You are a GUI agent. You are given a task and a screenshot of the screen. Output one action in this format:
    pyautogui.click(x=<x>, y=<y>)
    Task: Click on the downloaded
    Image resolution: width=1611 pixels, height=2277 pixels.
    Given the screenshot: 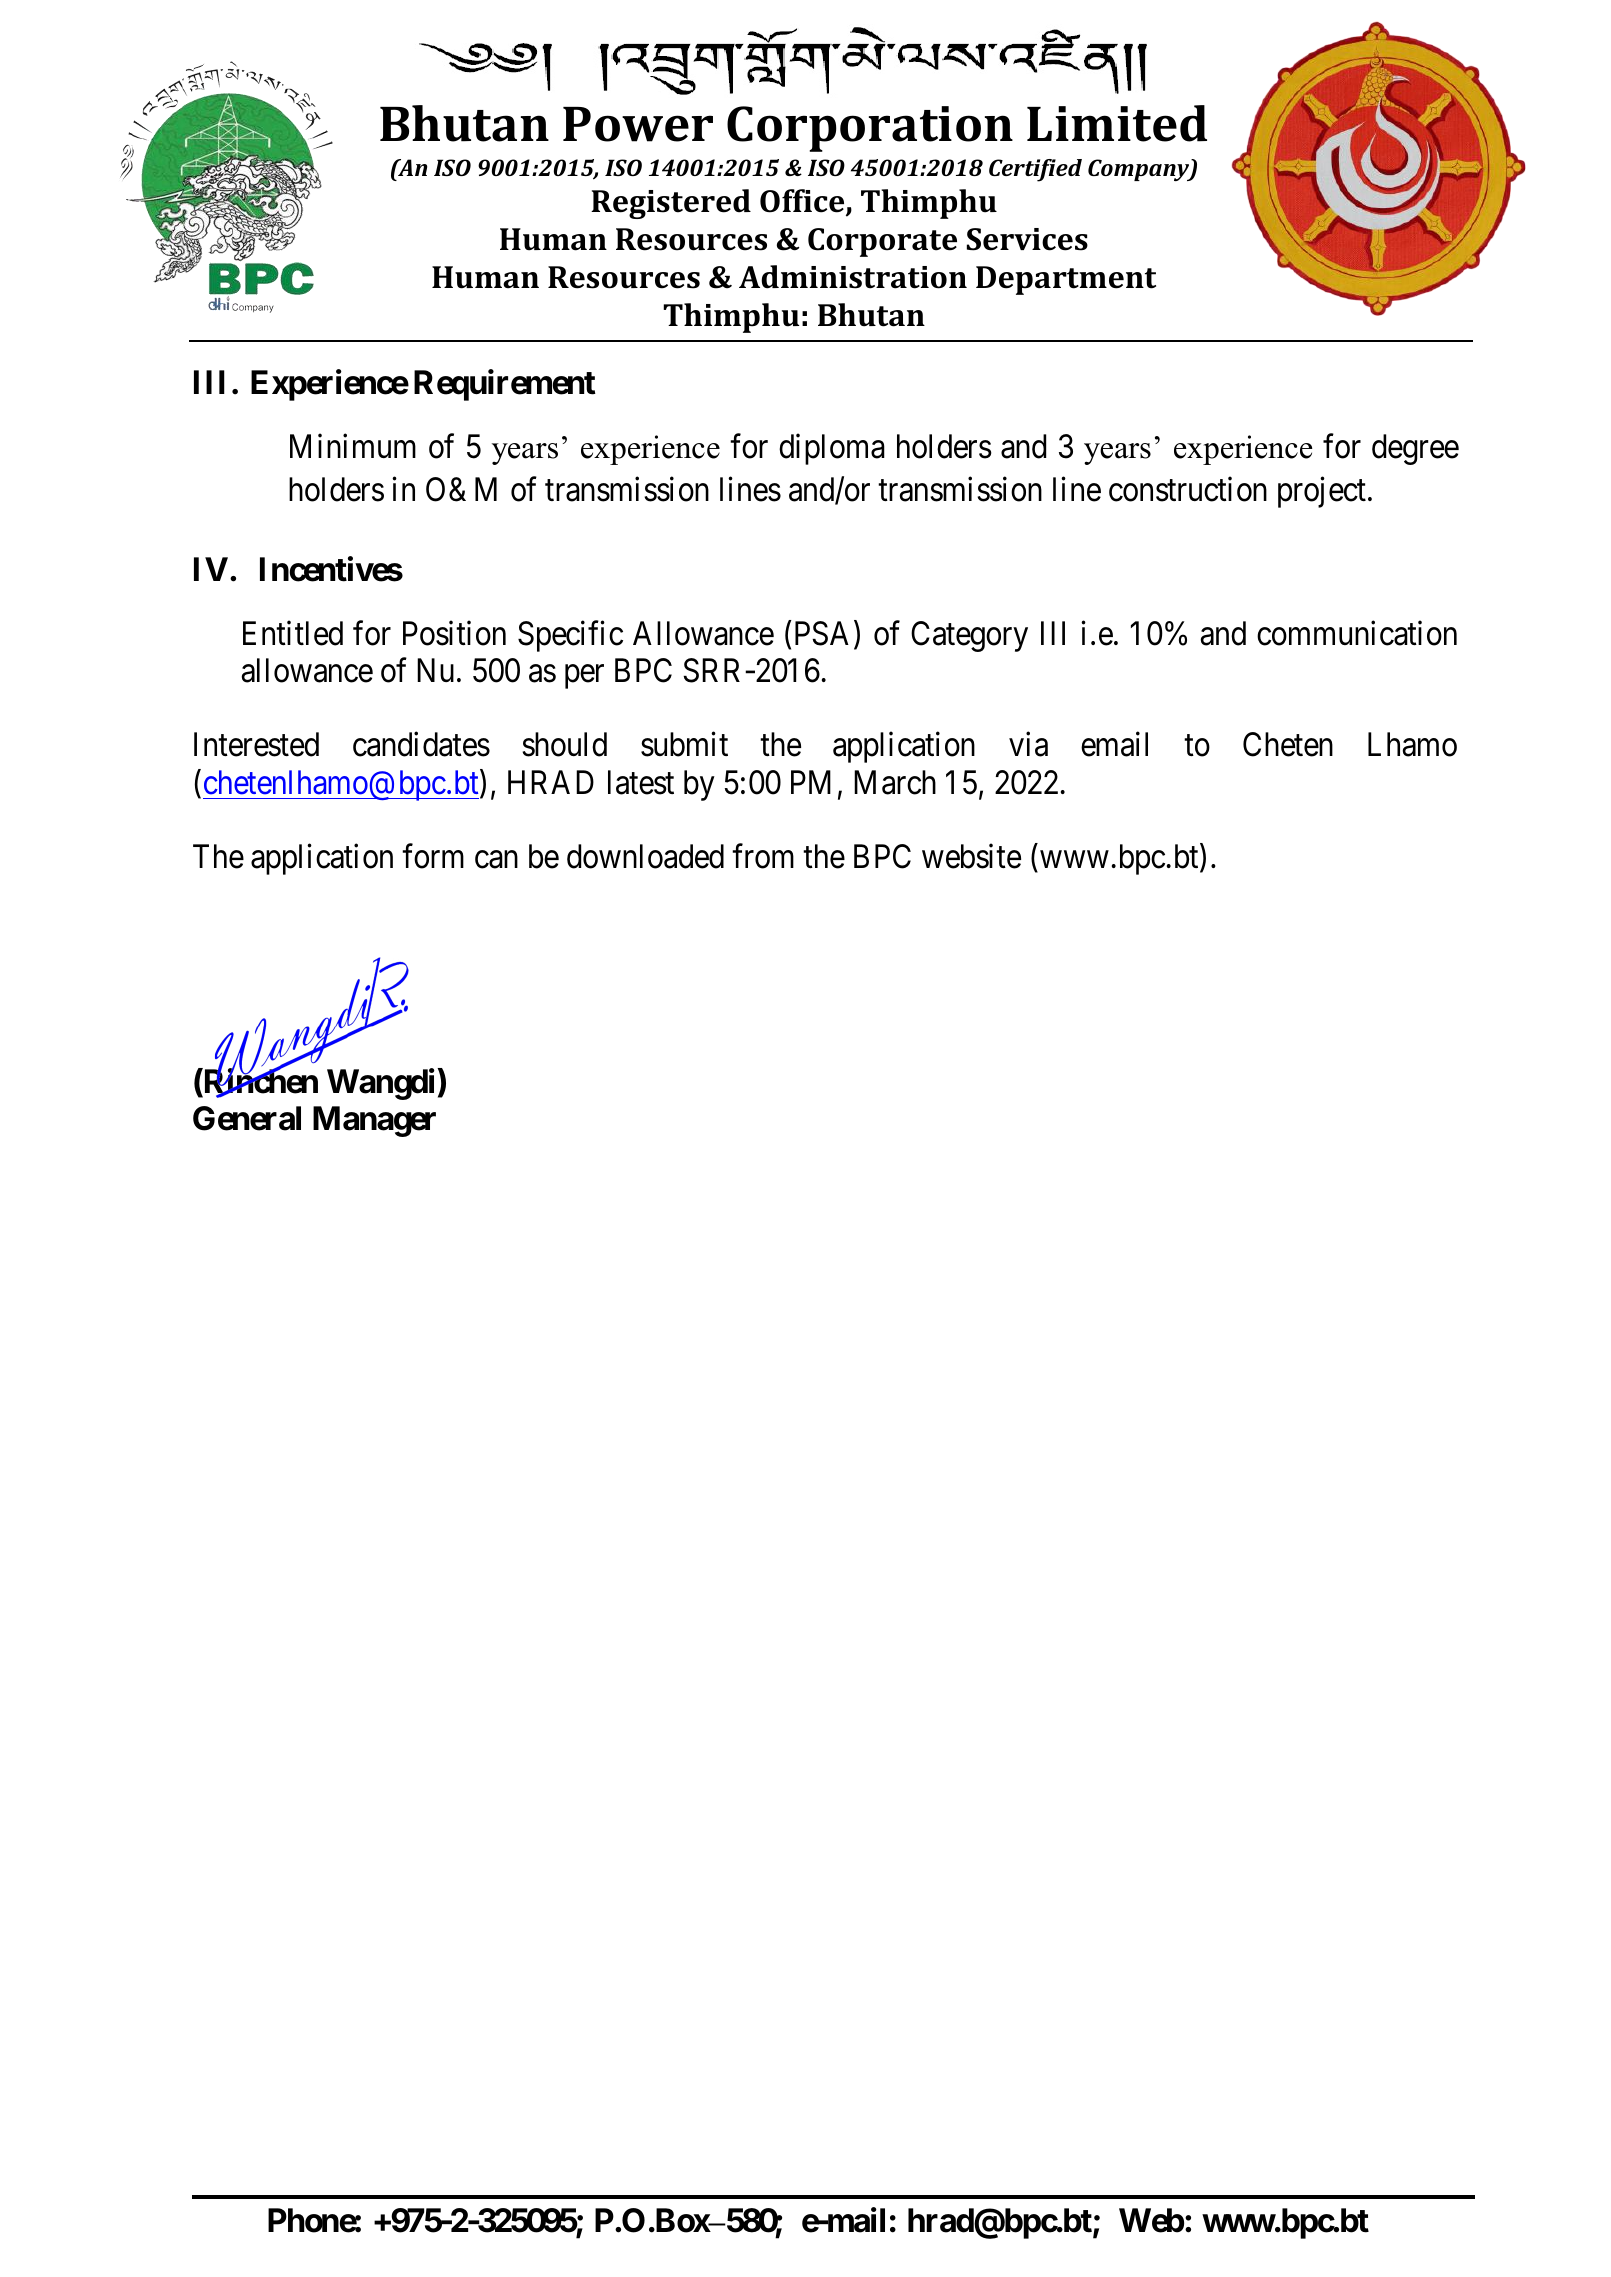 What is the action you would take?
    pyautogui.click(x=645, y=856)
